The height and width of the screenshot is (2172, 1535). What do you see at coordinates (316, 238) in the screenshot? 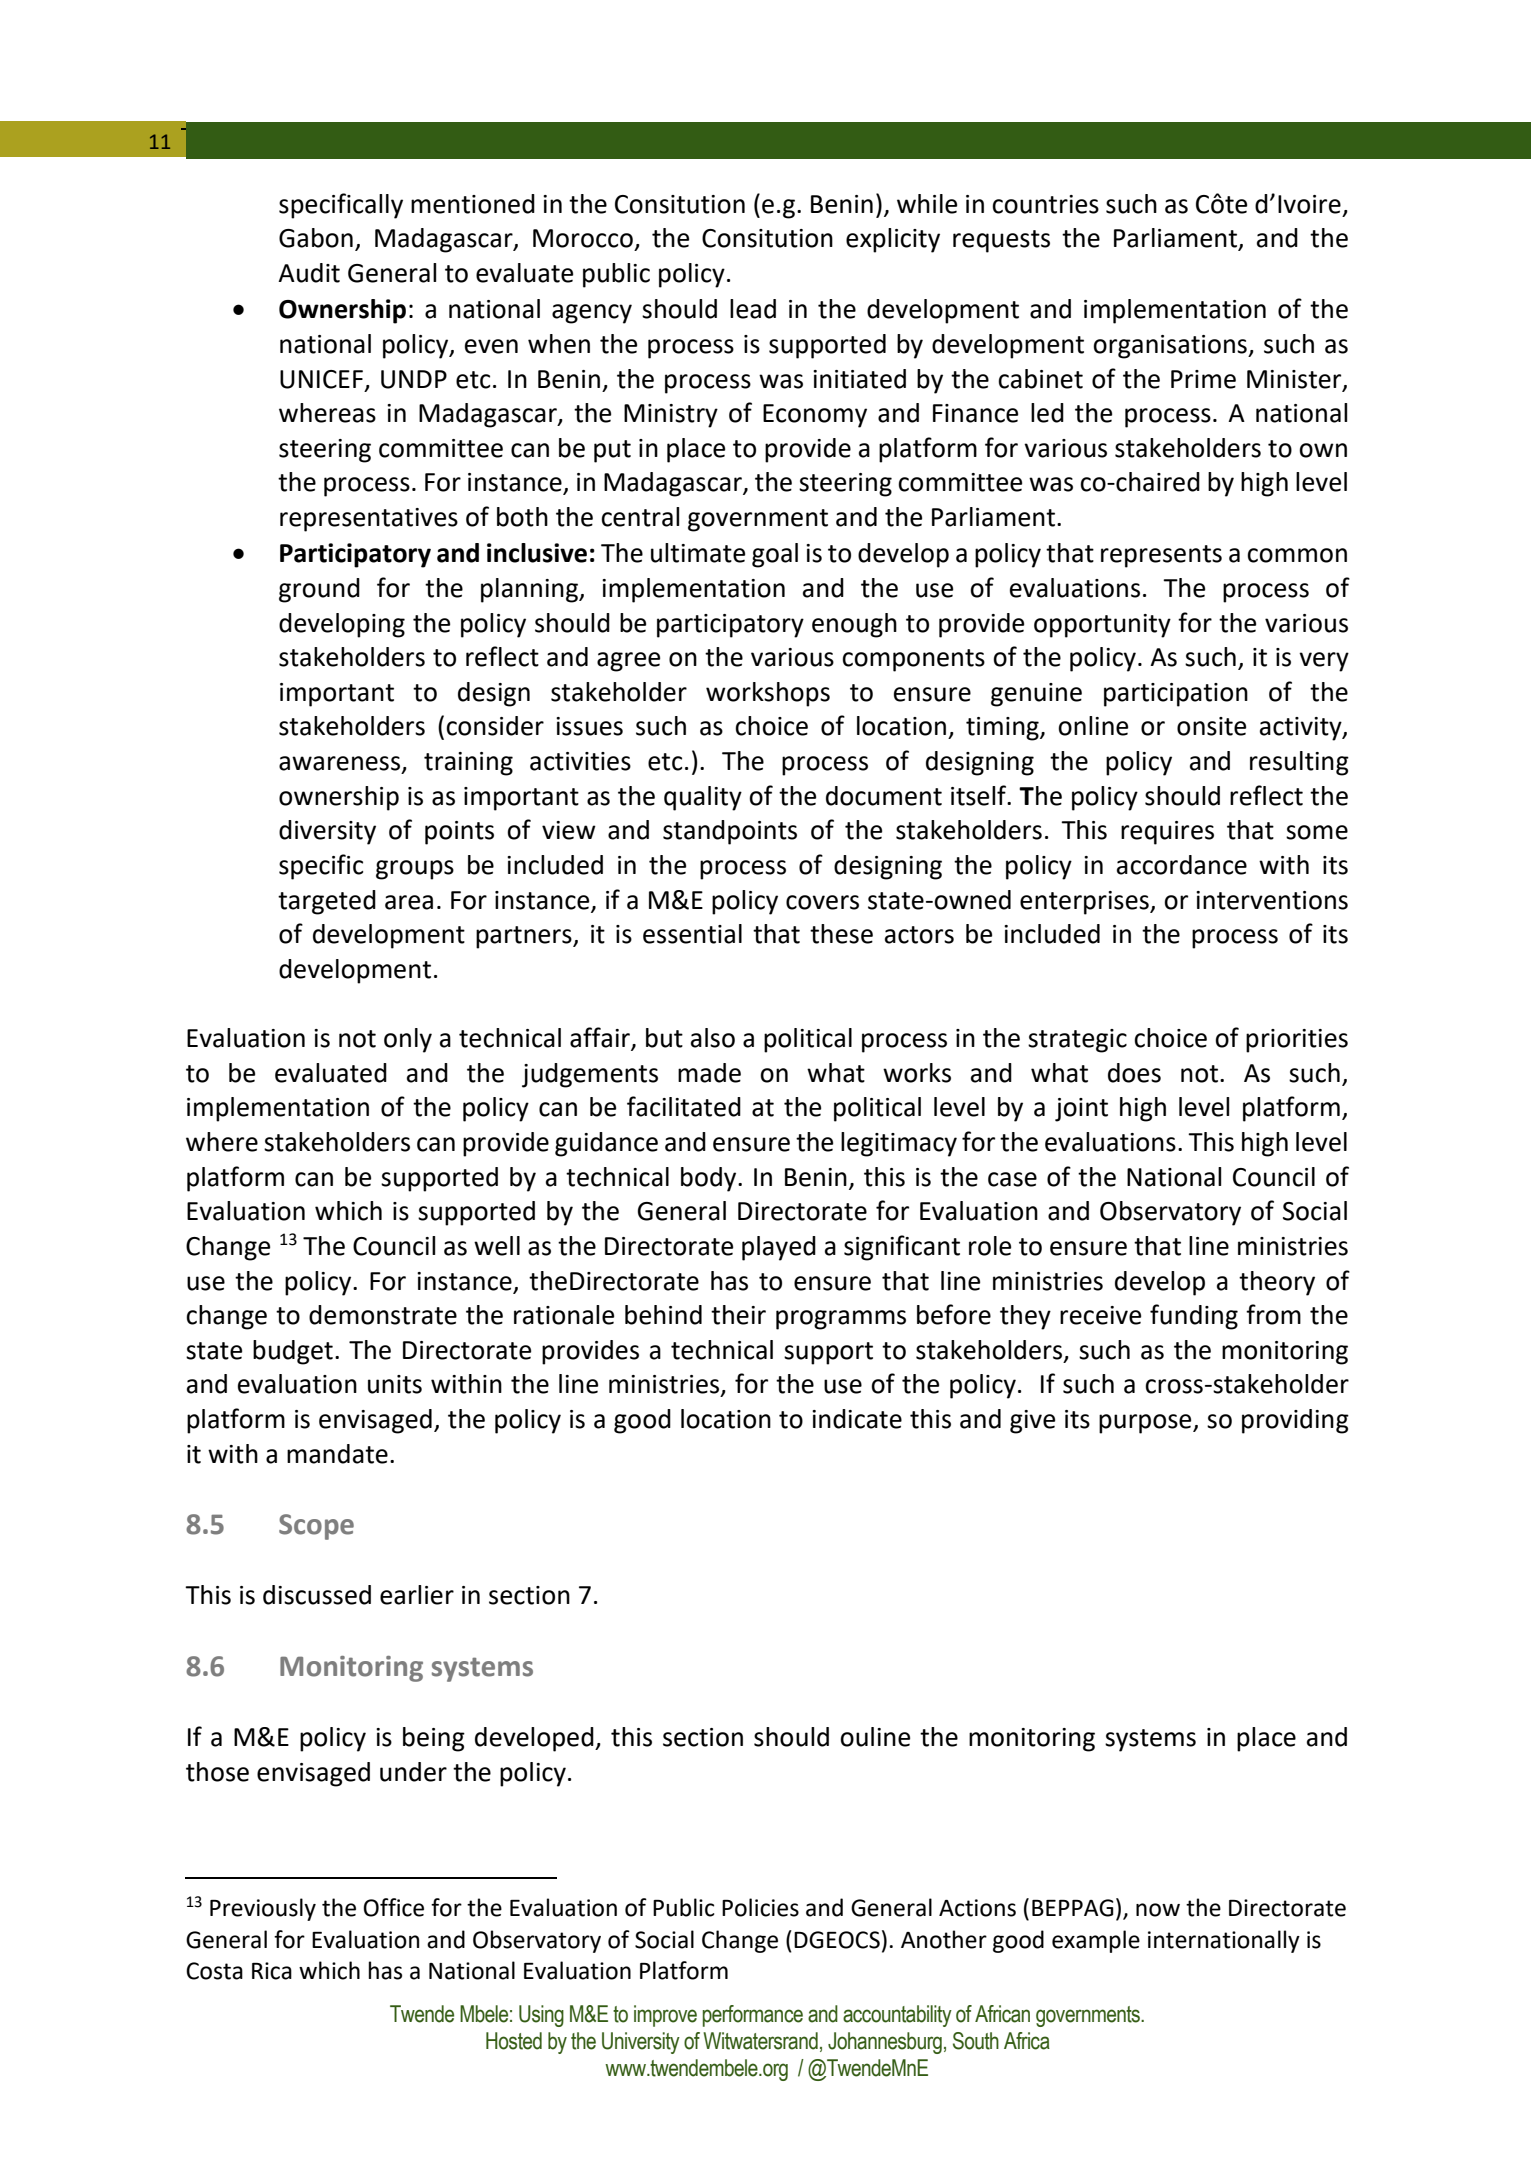
I see `Gabon` at bounding box center [316, 238].
